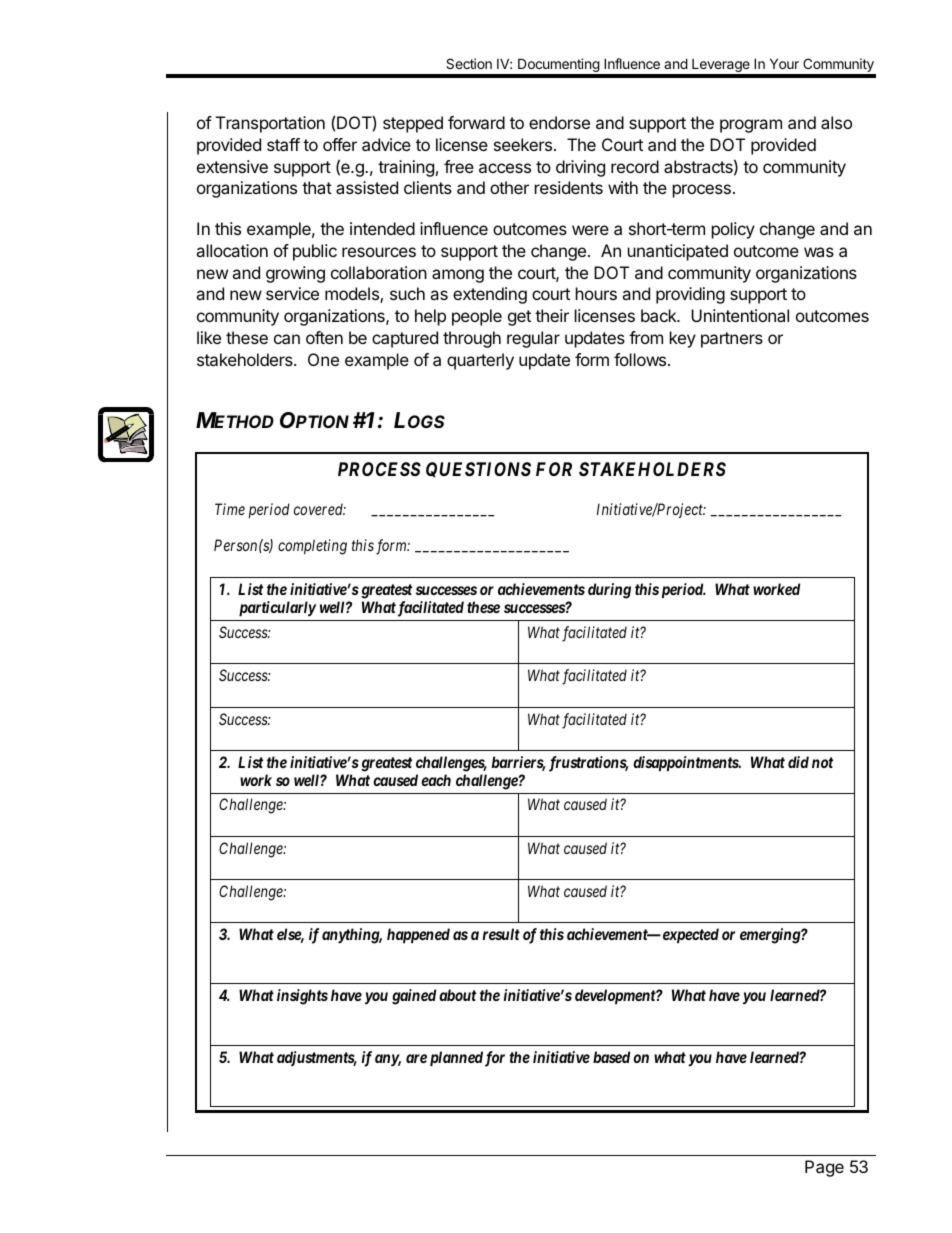 The height and width of the document is (1233, 952). Describe the element at coordinates (270, 124) in the document. I see `Transportation` at that location.
